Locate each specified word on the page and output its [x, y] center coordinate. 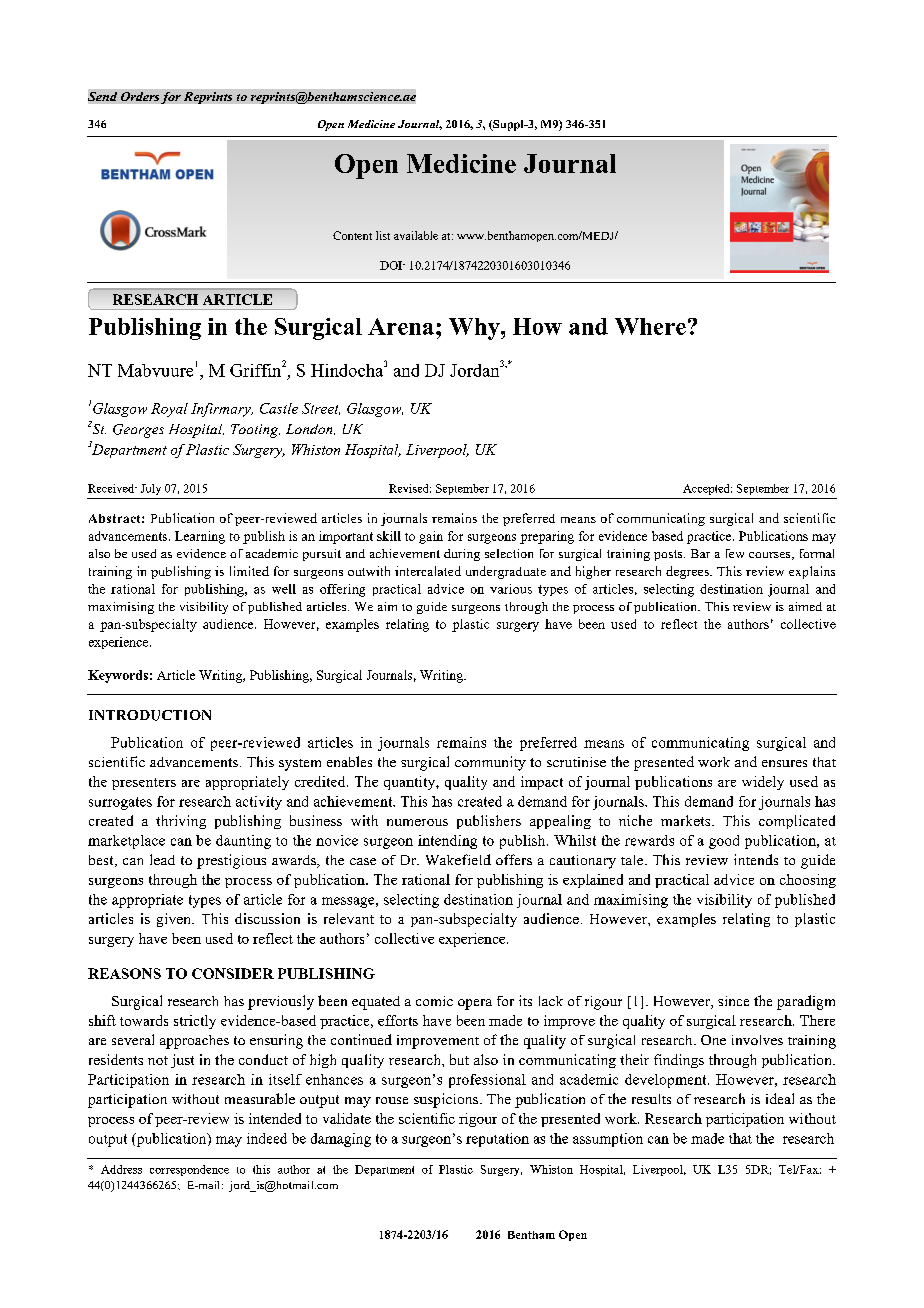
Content [352, 235]
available [416, 235]
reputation [497, 1140]
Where [650, 326]
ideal [780, 1098]
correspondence [189, 1170]
